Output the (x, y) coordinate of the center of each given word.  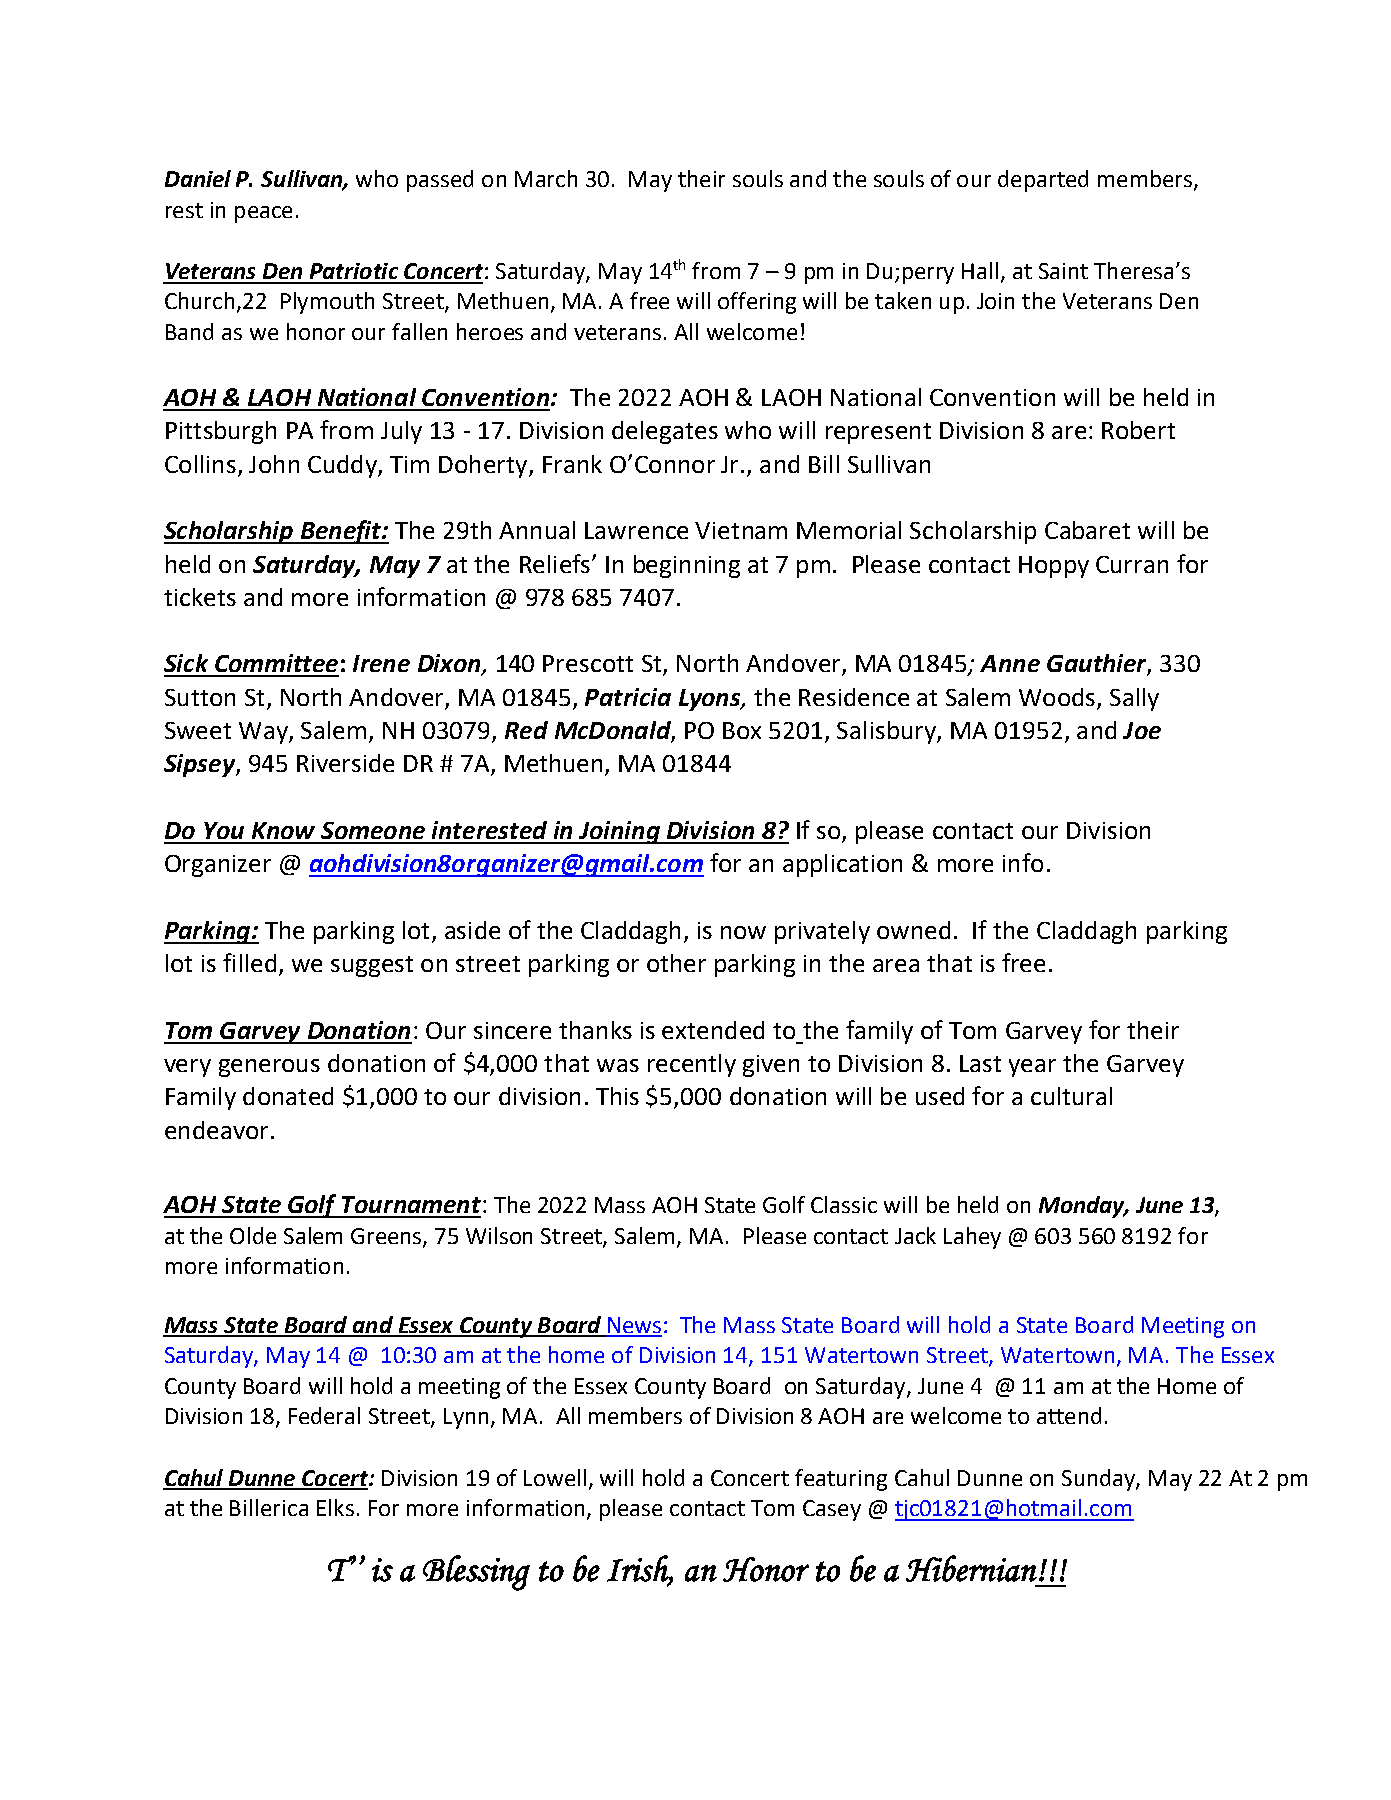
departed (1043, 181)
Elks (335, 1507)
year (1032, 1068)
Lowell (555, 1477)
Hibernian (971, 1568)
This (617, 1096)
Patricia (628, 697)
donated (288, 1096)
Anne (1010, 663)
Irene (381, 663)
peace (263, 214)
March (546, 178)
